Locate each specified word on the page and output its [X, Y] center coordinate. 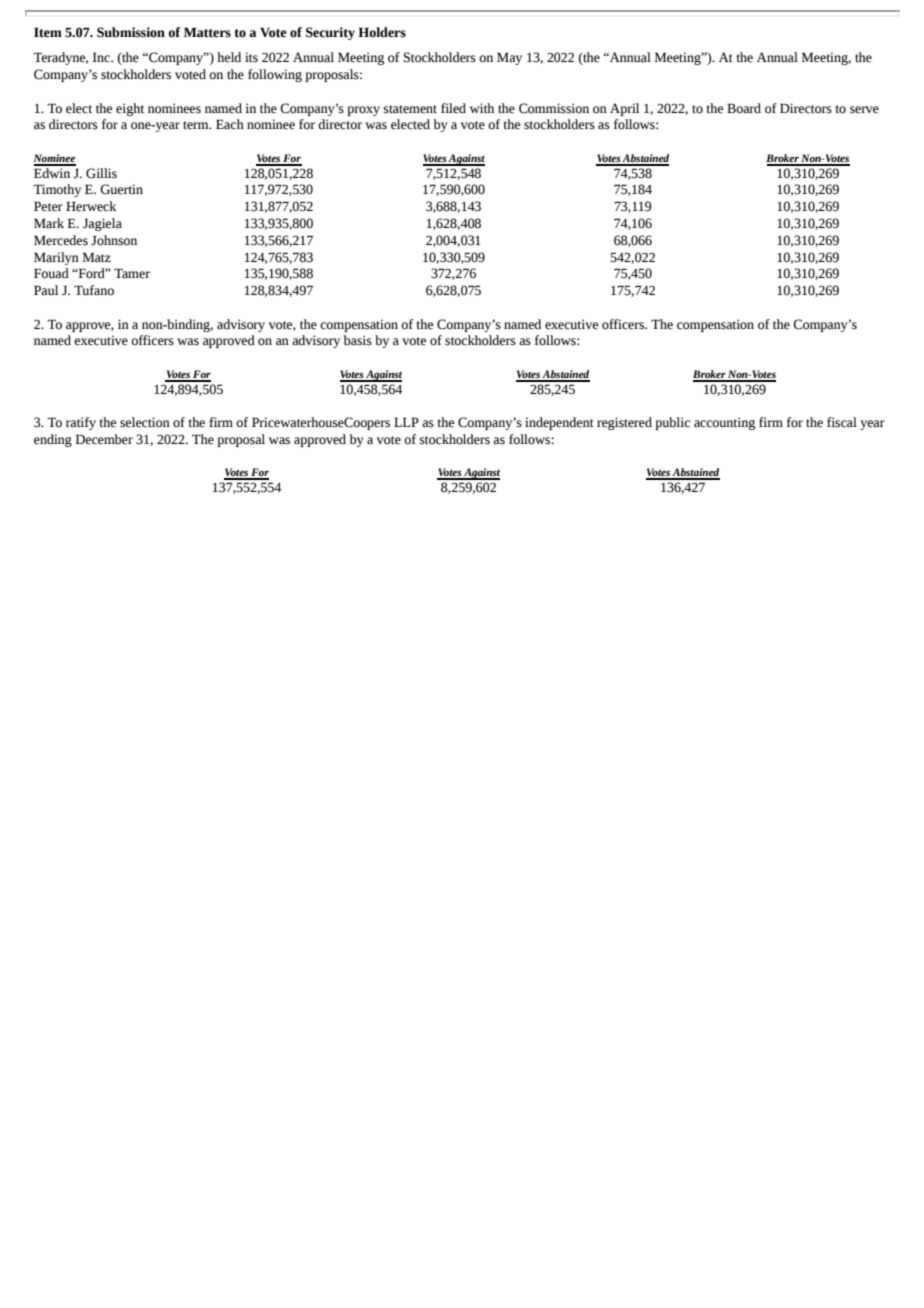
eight [130, 109]
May [509, 58]
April [624, 109]
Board [744, 108]
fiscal [842, 422]
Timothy [57, 190]
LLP [406, 422]
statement [410, 109]
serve [864, 110]
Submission [131, 32]
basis [357, 340]
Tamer [132, 273]
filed [453, 108]
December [104, 439]
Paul [46, 290]
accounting [724, 423]
